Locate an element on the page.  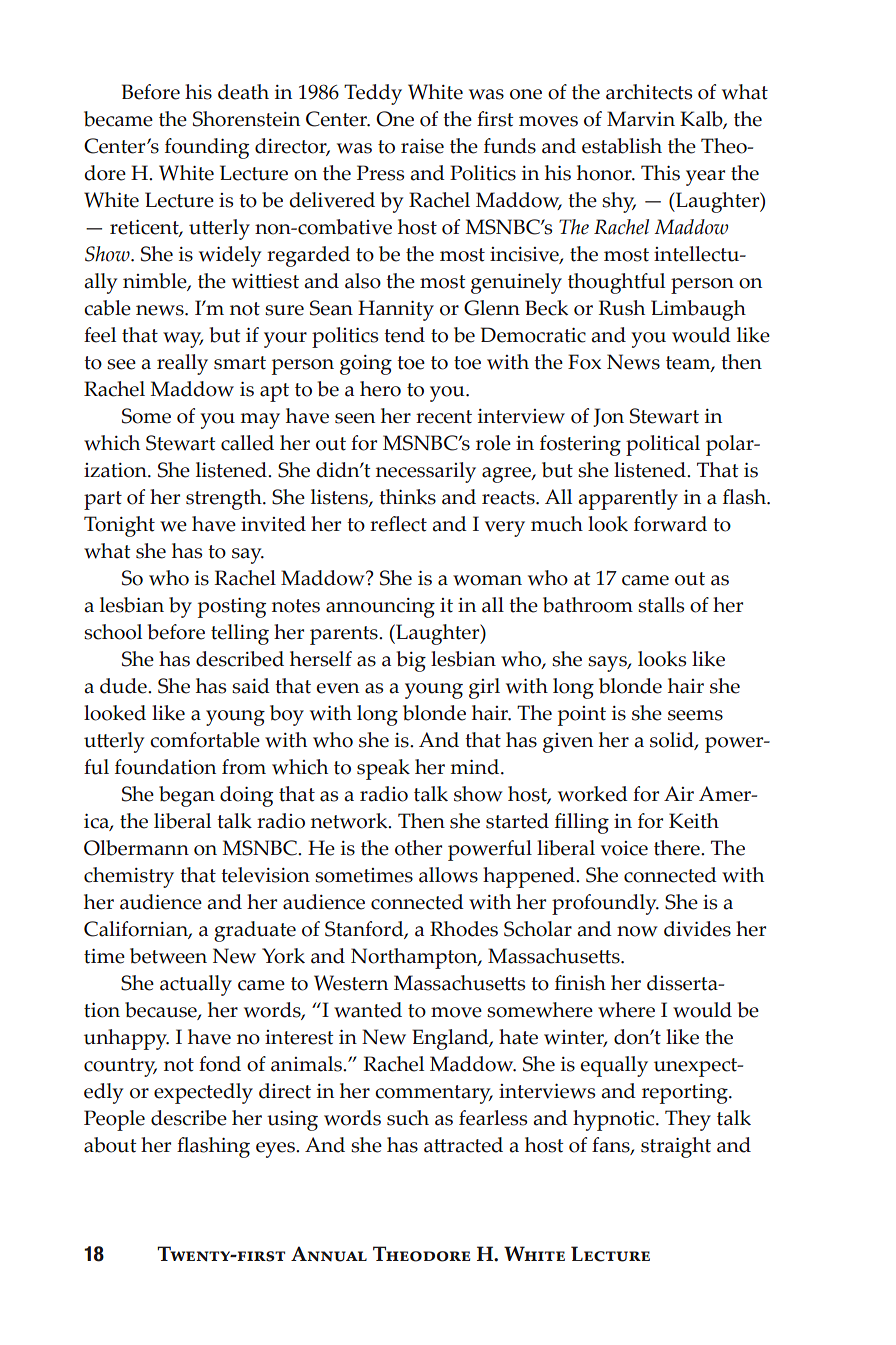
founding is located at coordinates (207, 148).
